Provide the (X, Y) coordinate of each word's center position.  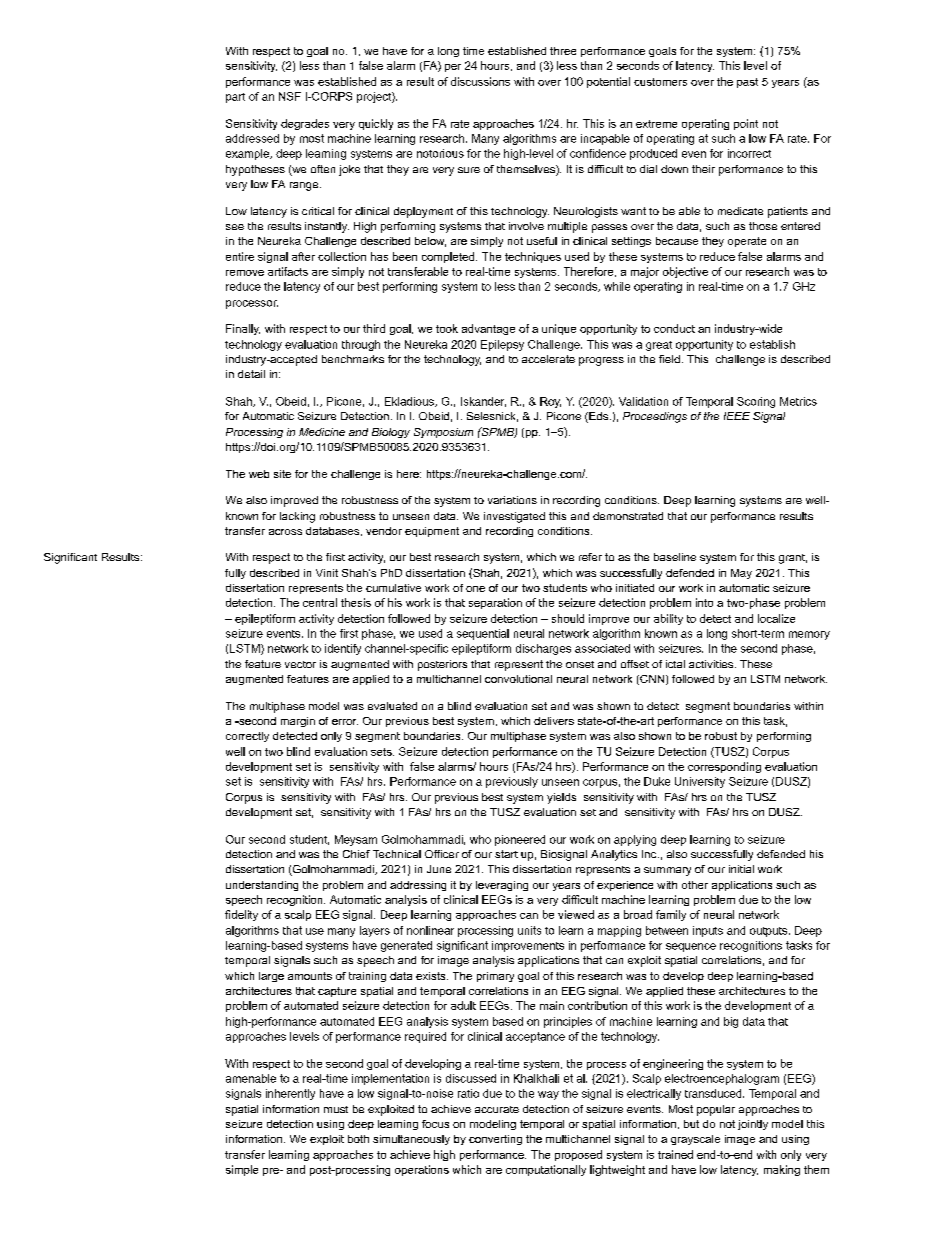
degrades (305, 124)
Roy (550, 402)
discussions (480, 81)
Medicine (322, 432)
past (747, 83)
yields (561, 798)
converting (495, 1140)
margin (298, 722)
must (336, 1109)
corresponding (724, 767)
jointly (753, 1125)
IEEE (737, 416)
